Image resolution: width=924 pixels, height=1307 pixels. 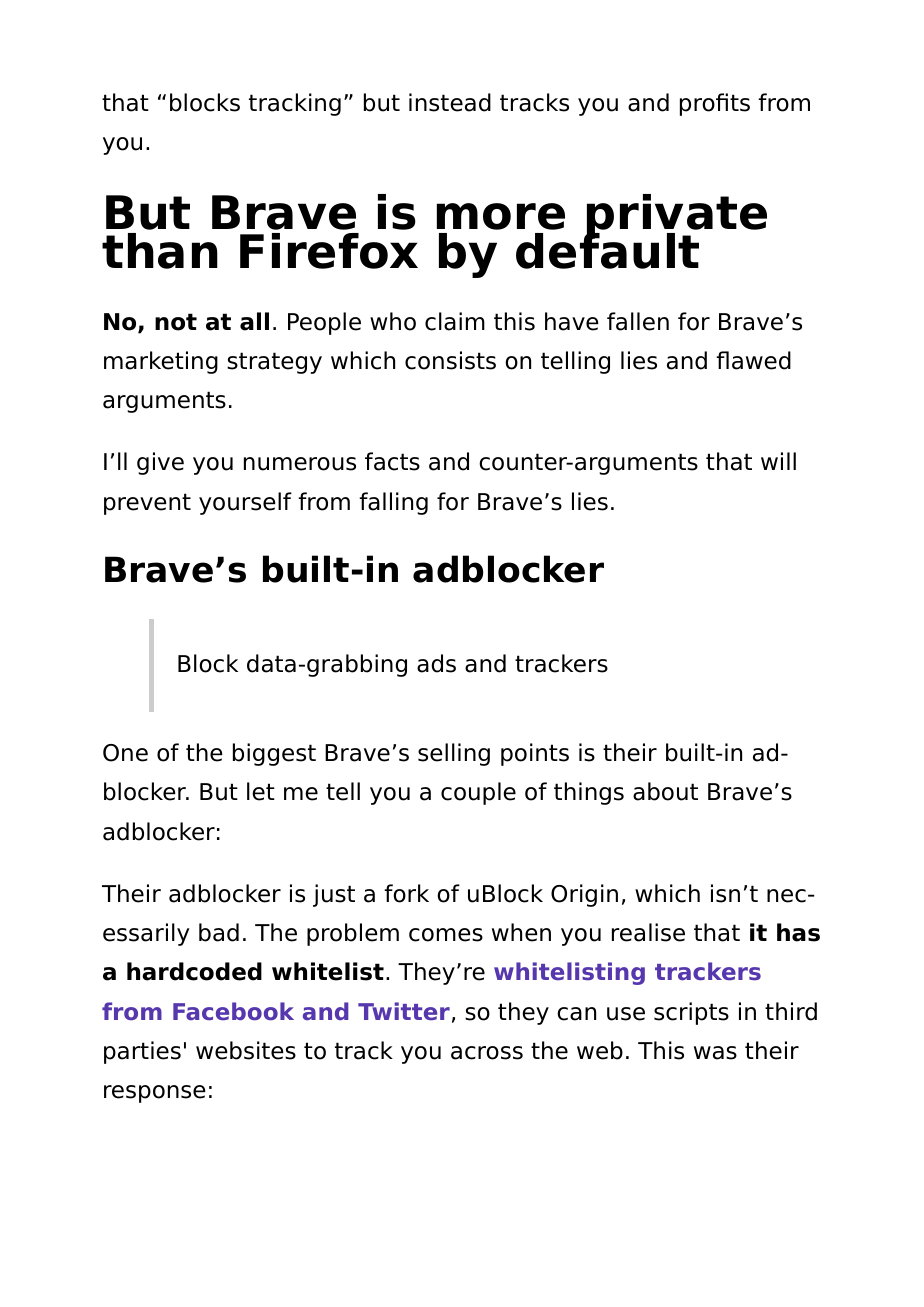 What do you see at coordinates (665, 791) in the screenshot?
I see `about` at bounding box center [665, 791].
